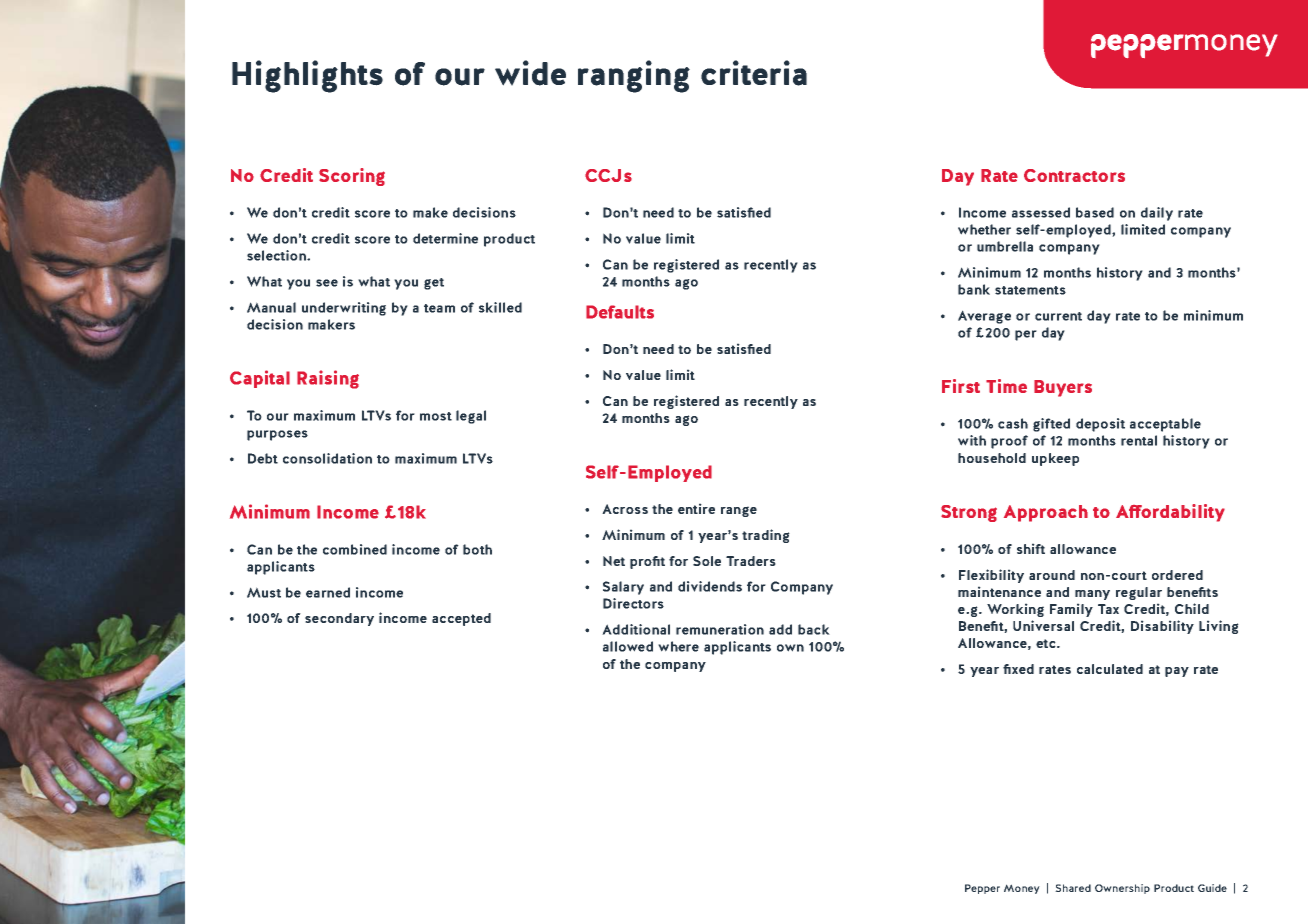 The height and width of the screenshot is (924, 1308). Describe the element at coordinates (1055, 459) in the screenshot. I see `upkeep` at that location.
